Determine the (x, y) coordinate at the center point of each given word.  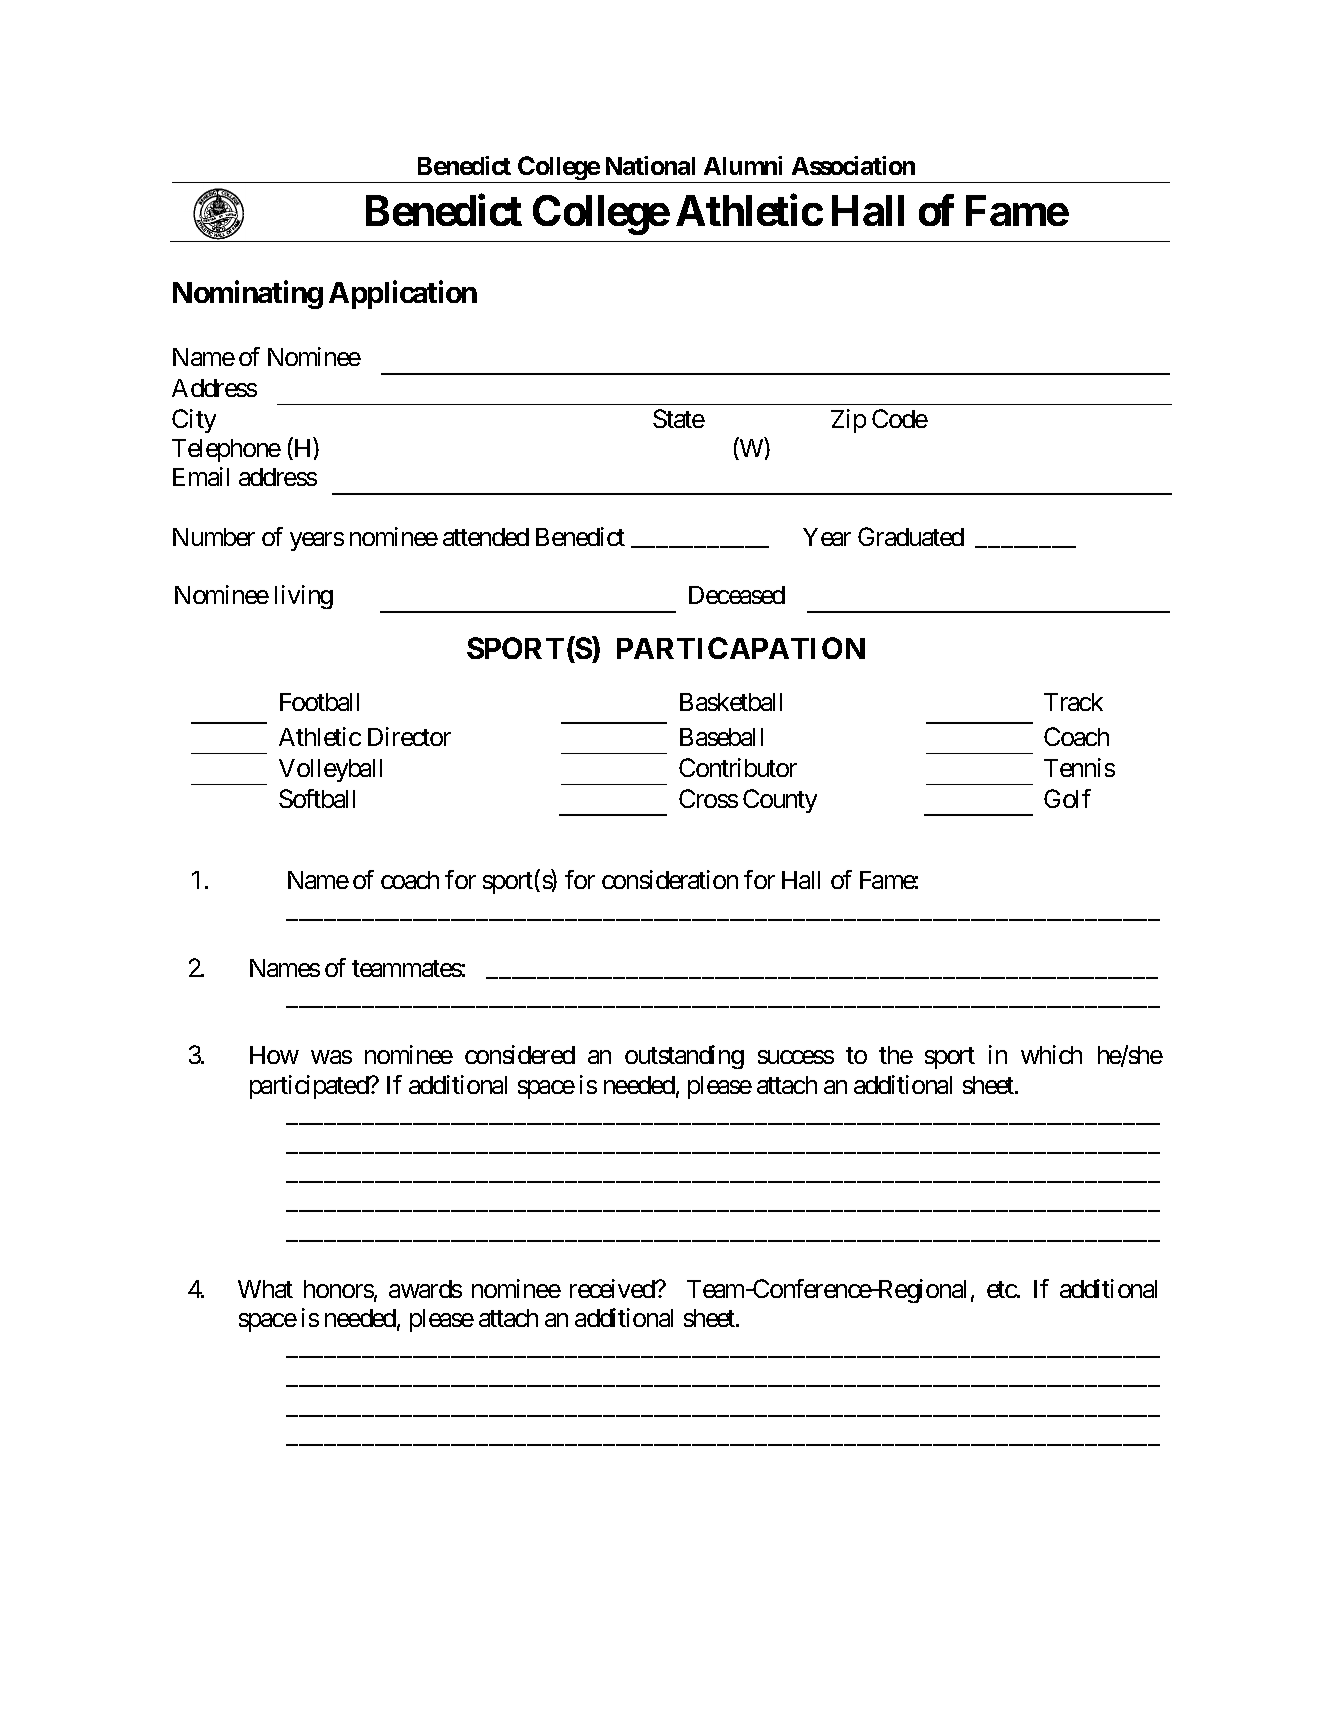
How (274, 1055)
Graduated (911, 536)
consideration (670, 879)
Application (403, 294)
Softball (317, 798)
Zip (848, 421)
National (650, 165)
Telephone (226, 450)
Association (853, 165)
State (679, 418)
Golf (1067, 798)
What (265, 1289)
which (1051, 1054)
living (304, 597)
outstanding (684, 1057)
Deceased (737, 595)
